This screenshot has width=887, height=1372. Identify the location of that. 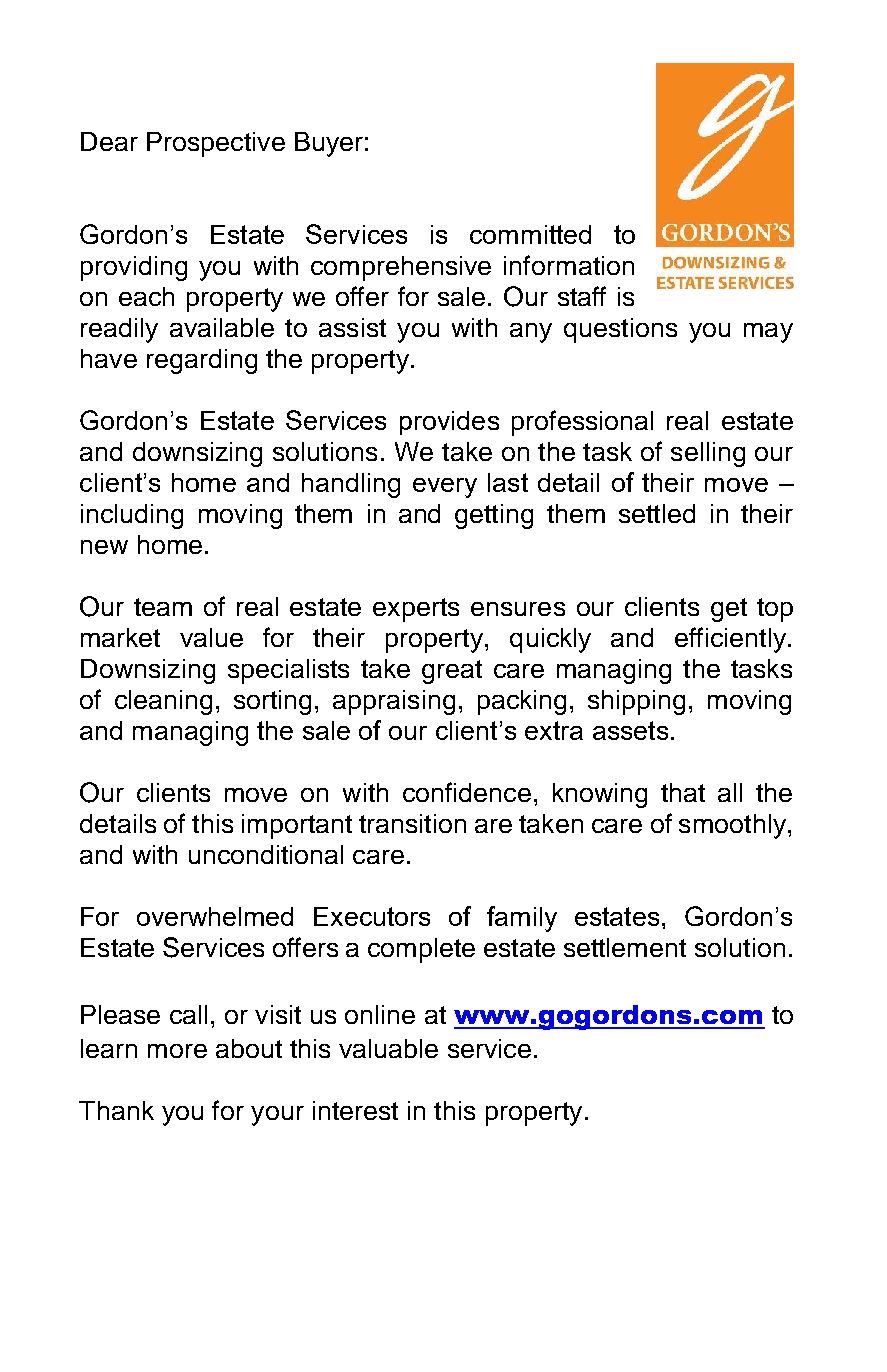
(683, 792).
